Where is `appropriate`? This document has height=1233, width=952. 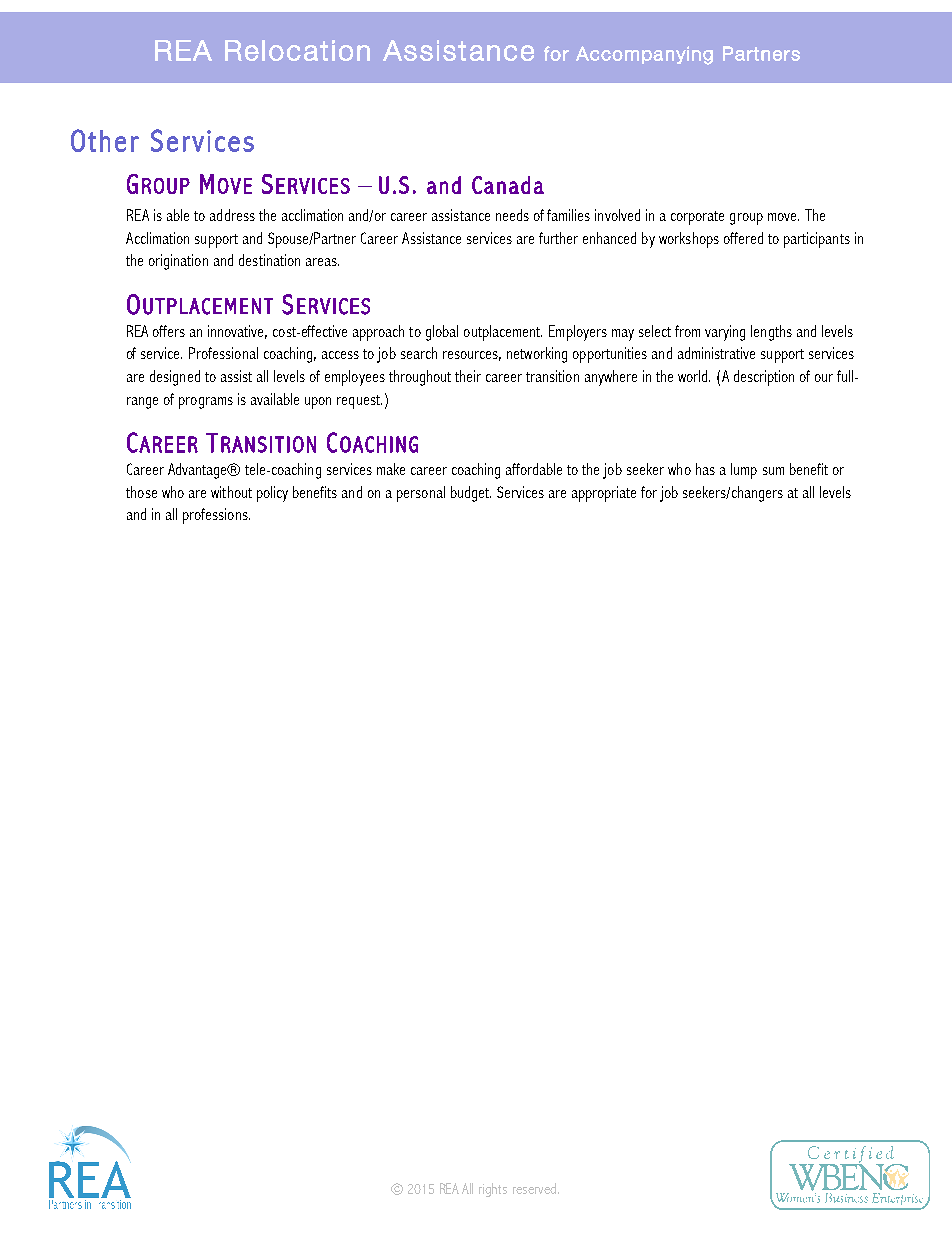
appropriate is located at coordinates (604, 494).
